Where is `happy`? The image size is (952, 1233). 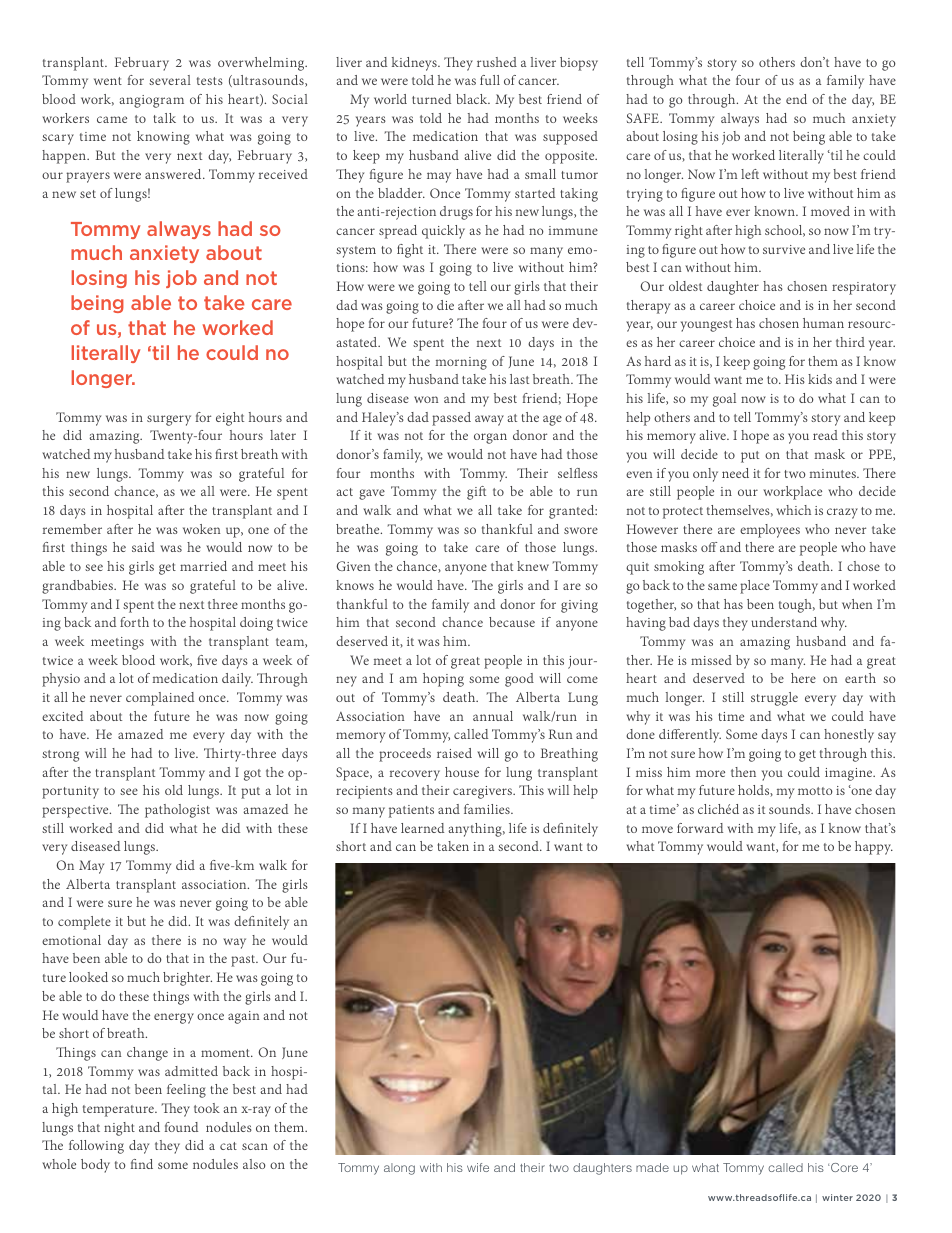 happy is located at coordinates (874, 848).
